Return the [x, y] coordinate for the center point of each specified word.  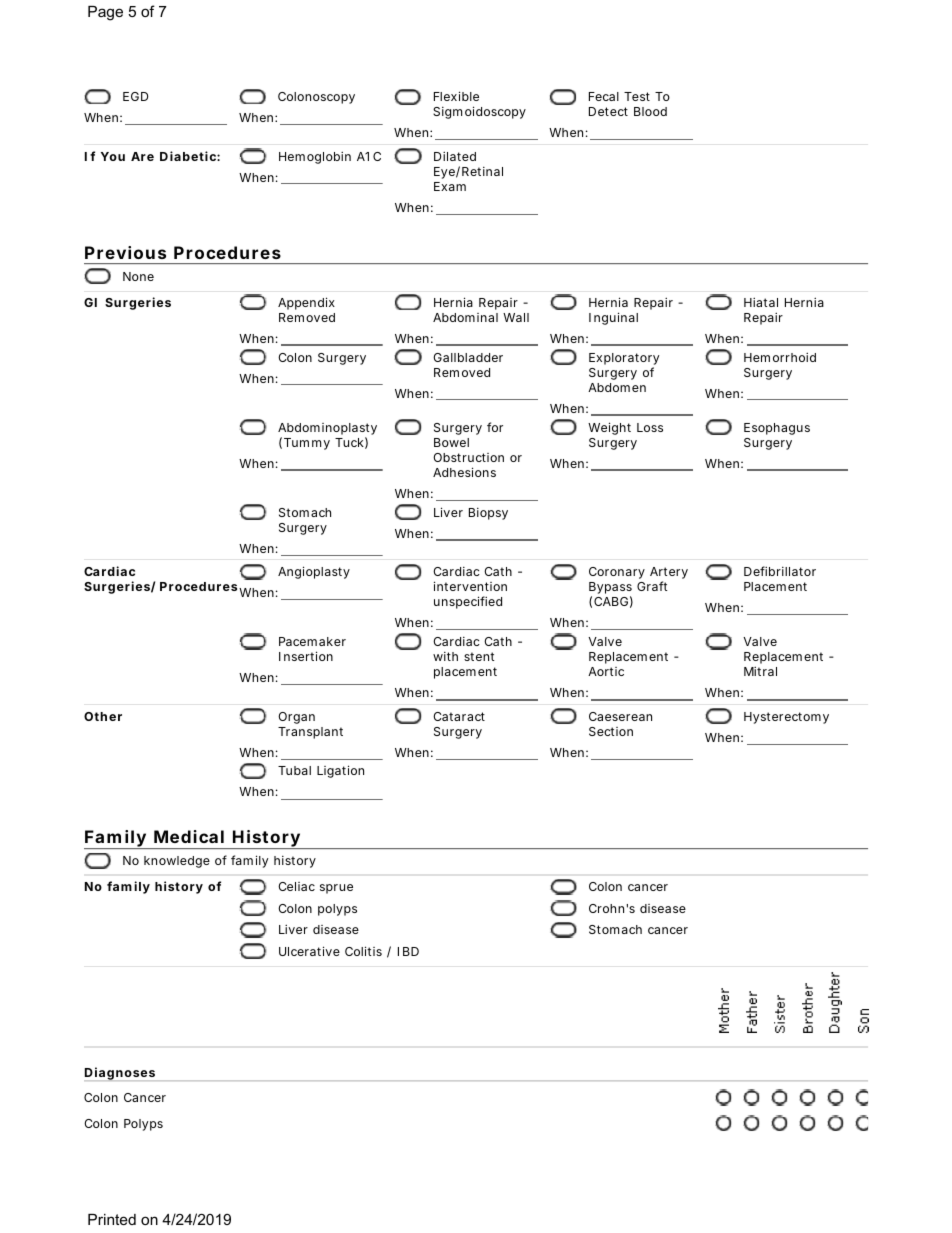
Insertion [306, 656]
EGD [136, 96]
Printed [112, 1219]
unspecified [468, 602]
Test [637, 96]
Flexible [456, 96]
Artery [669, 574]
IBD [408, 951]
